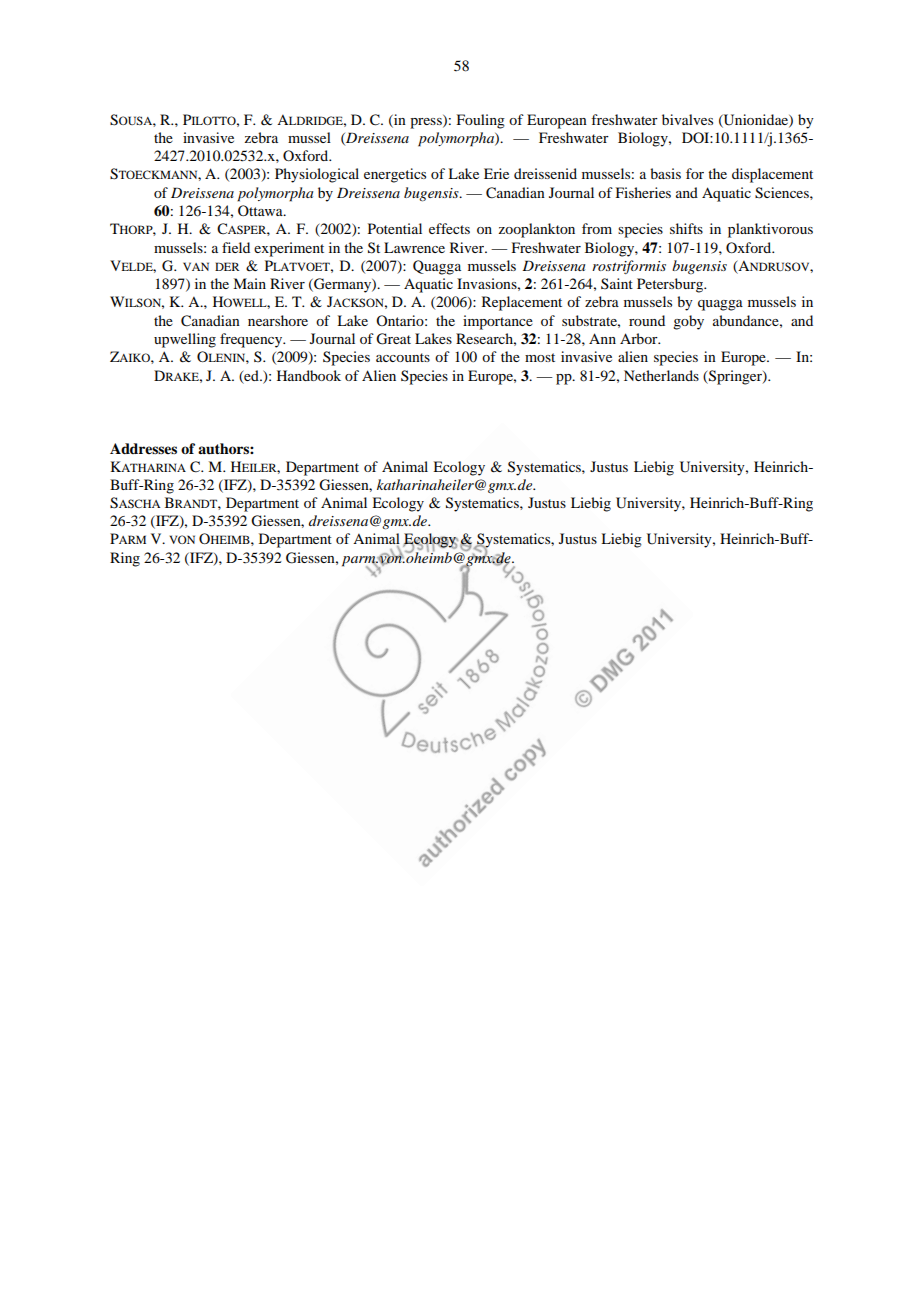 The height and width of the screenshot is (1308, 924). I want to click on bivalves, so click(687, 119).
